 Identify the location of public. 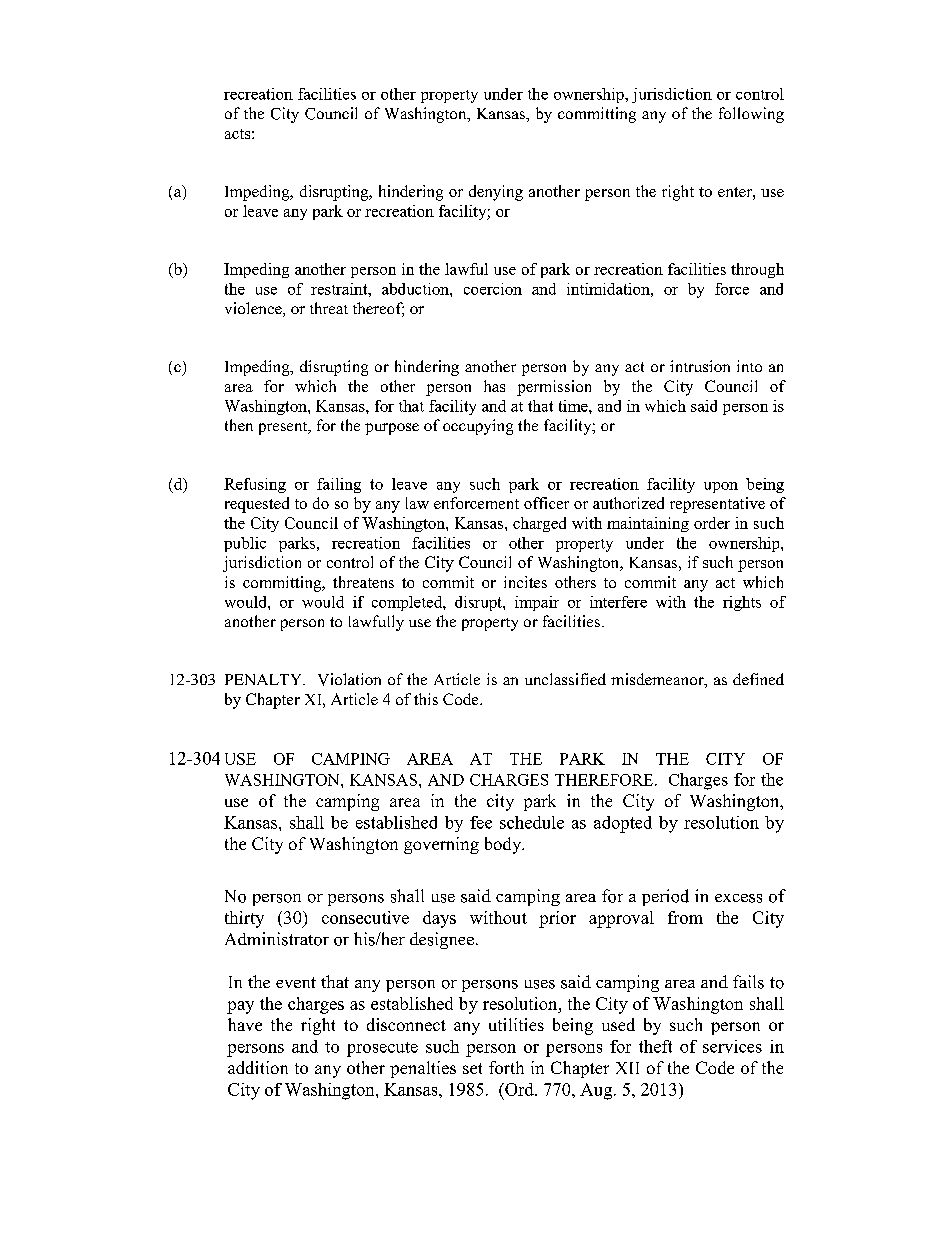
(245, 544).
